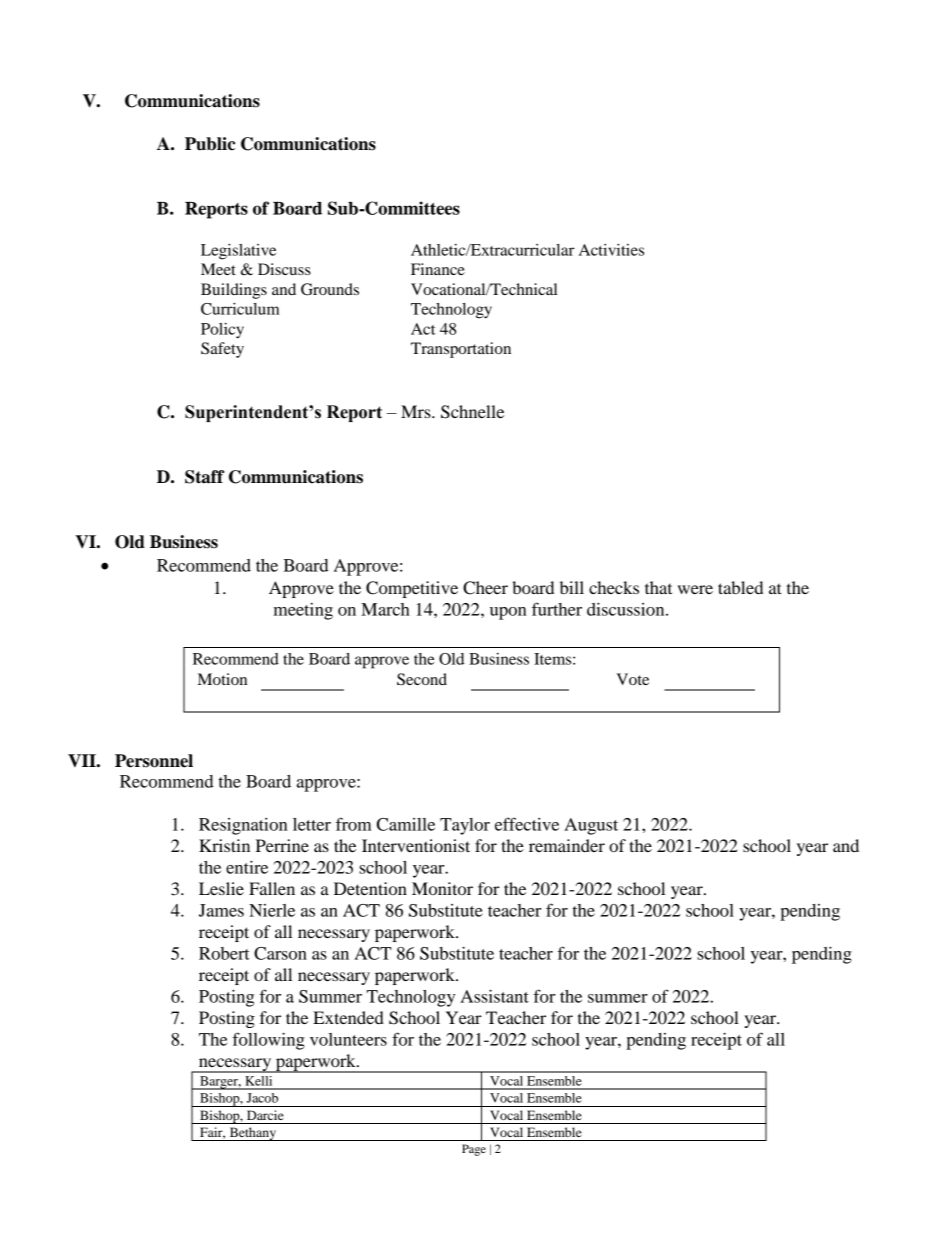 The width and height of the page is (952, 1233). Describe the element at coordinates (474, 1150) in the page. I see `Page` at that location.
